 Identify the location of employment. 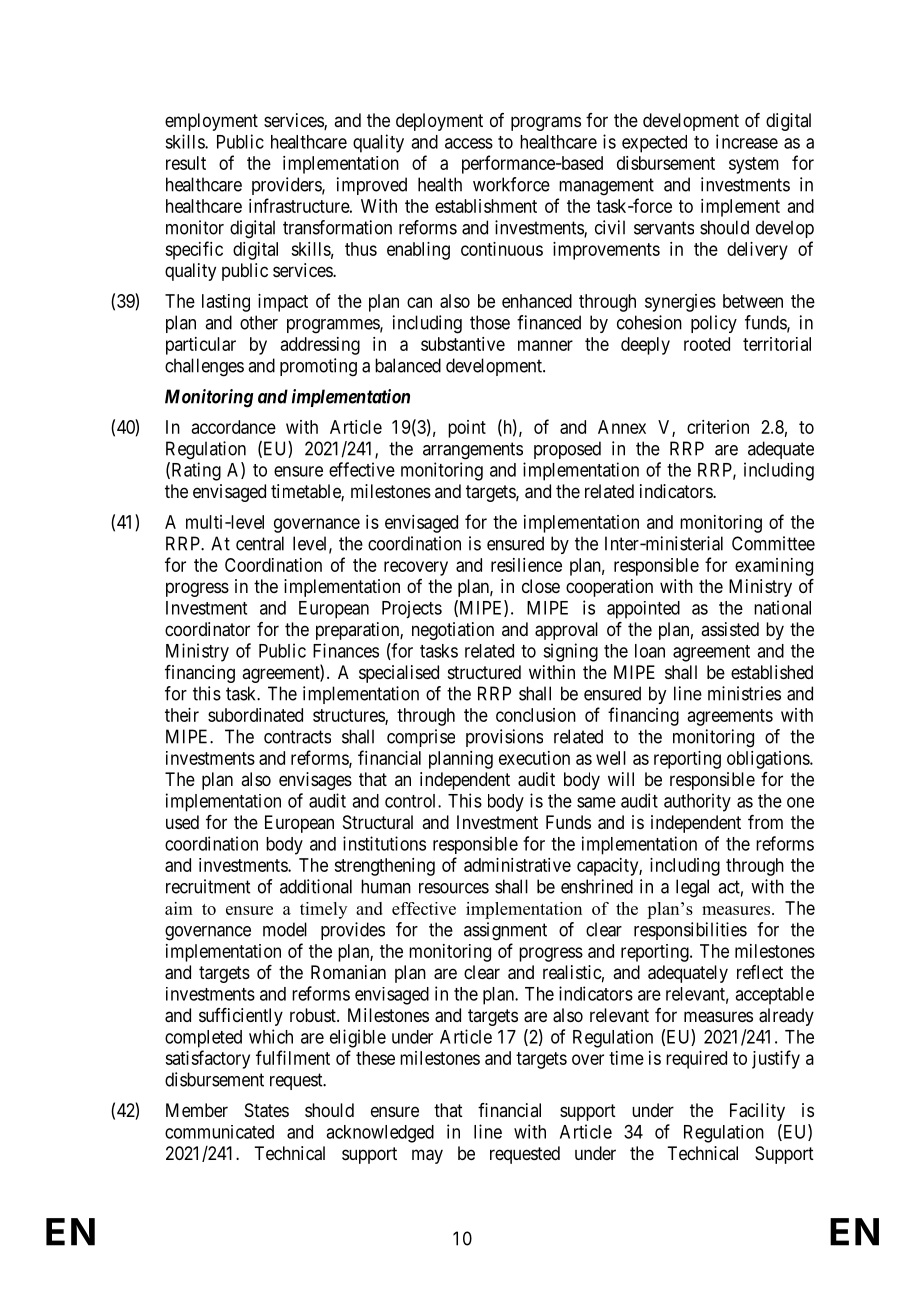
(211, 122).
